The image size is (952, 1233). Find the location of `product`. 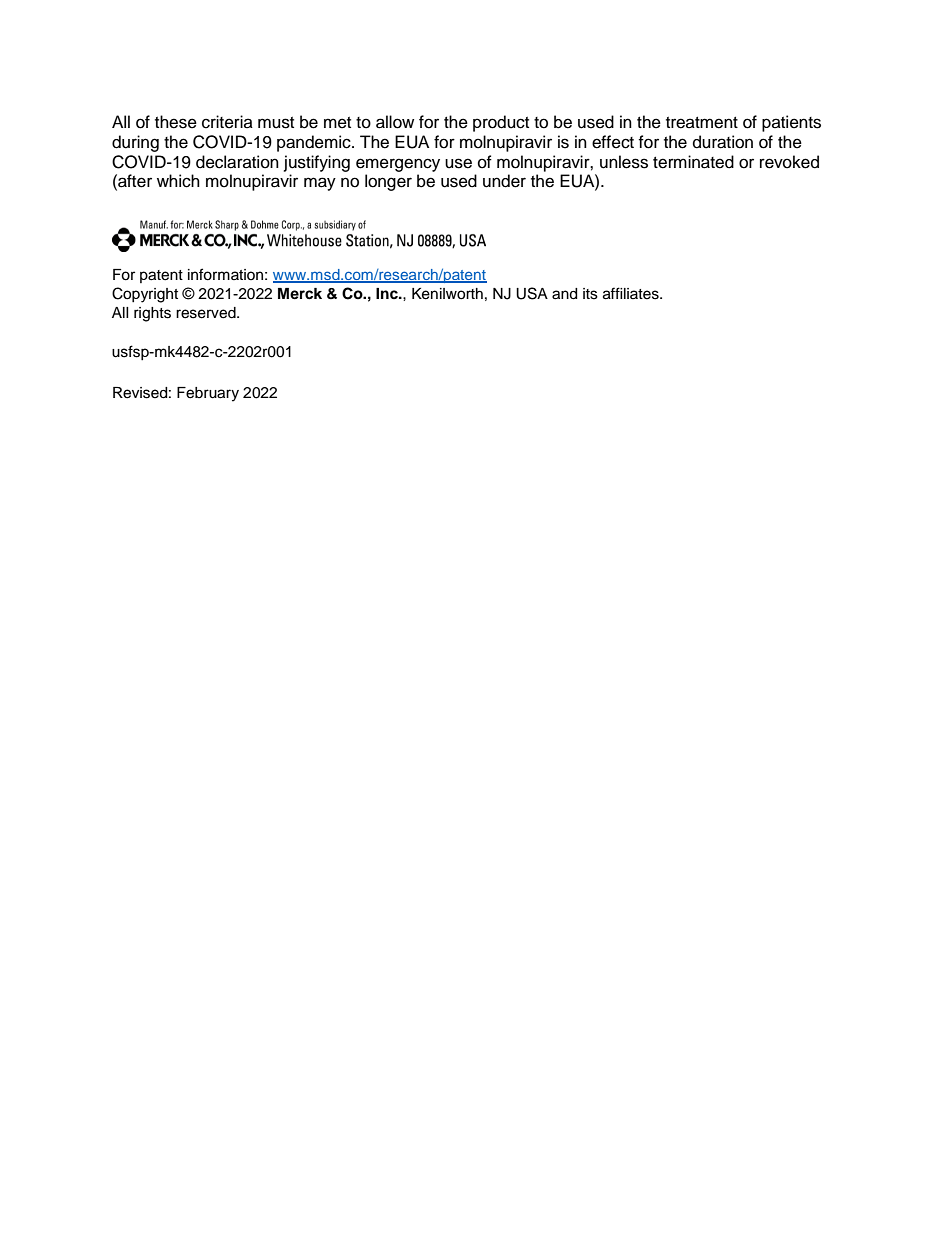

product is located at coordinates (501, 123).
